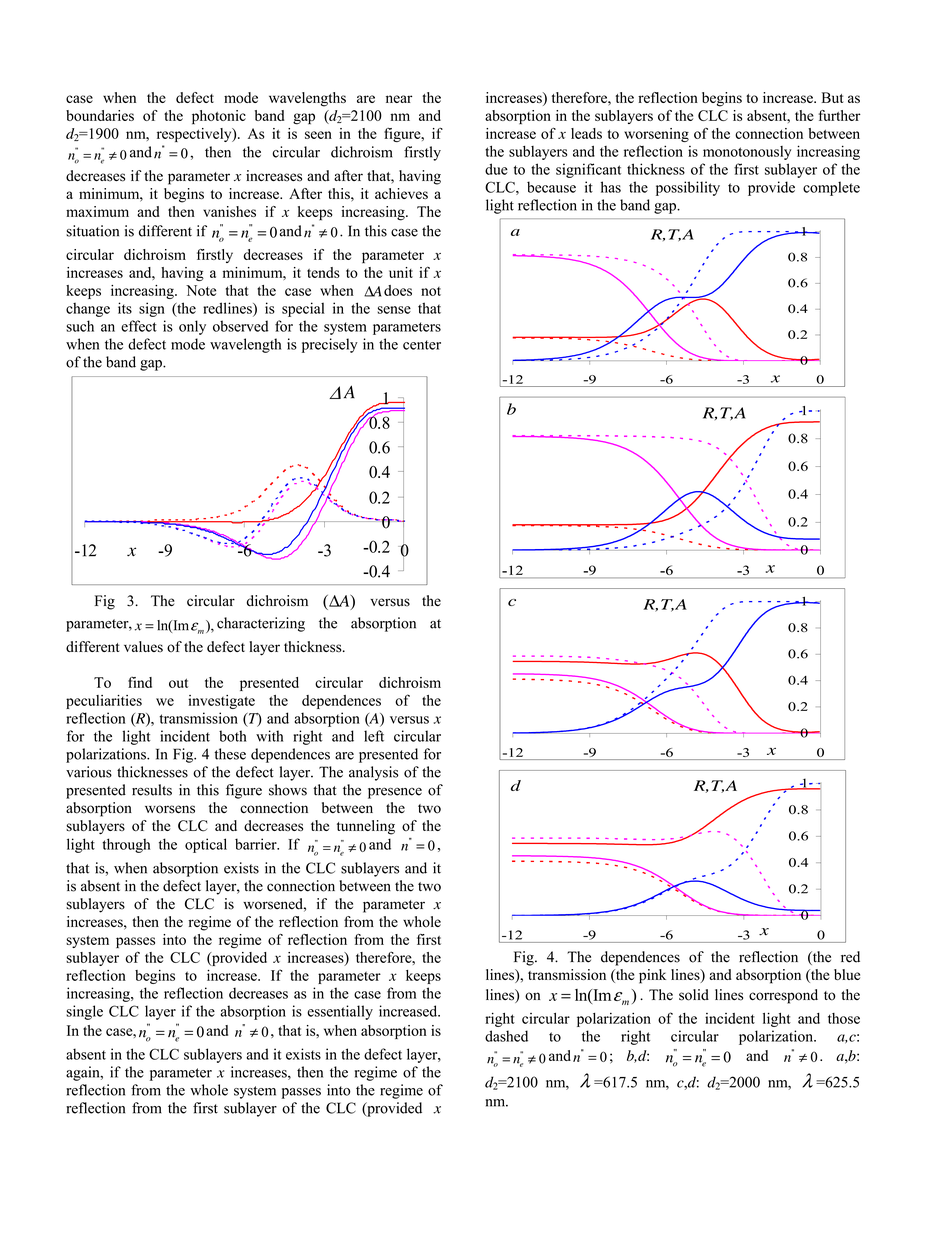 Image resolution: width=952 pixels, height=1233 pixels. What do you see at coordinates (847, 974) in the document?
I see `blue` at bounding box center [847, 974].
